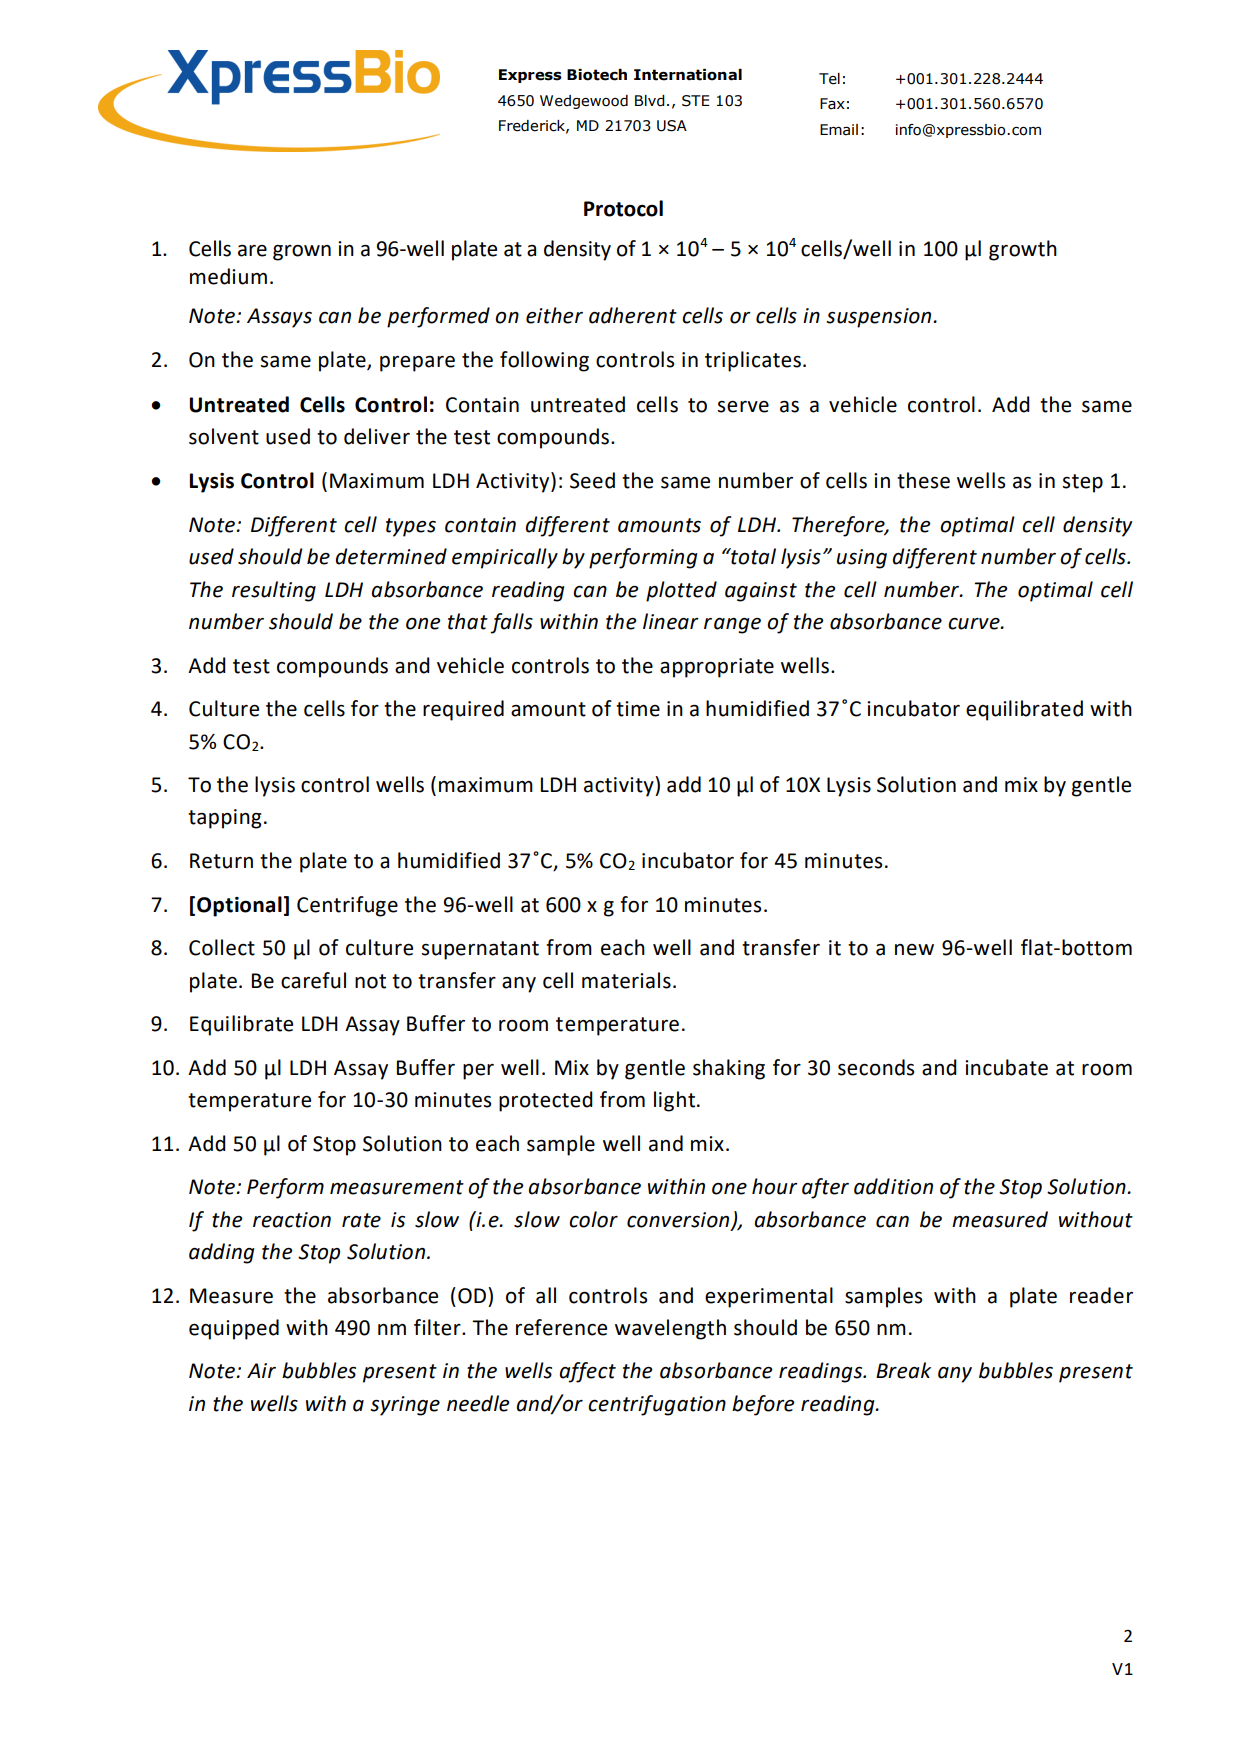 The height and width of the document is (1761, 1246). What do you see at coordinates (923, 480) in the document?
I see `these` at bounding box center [923, 480].
